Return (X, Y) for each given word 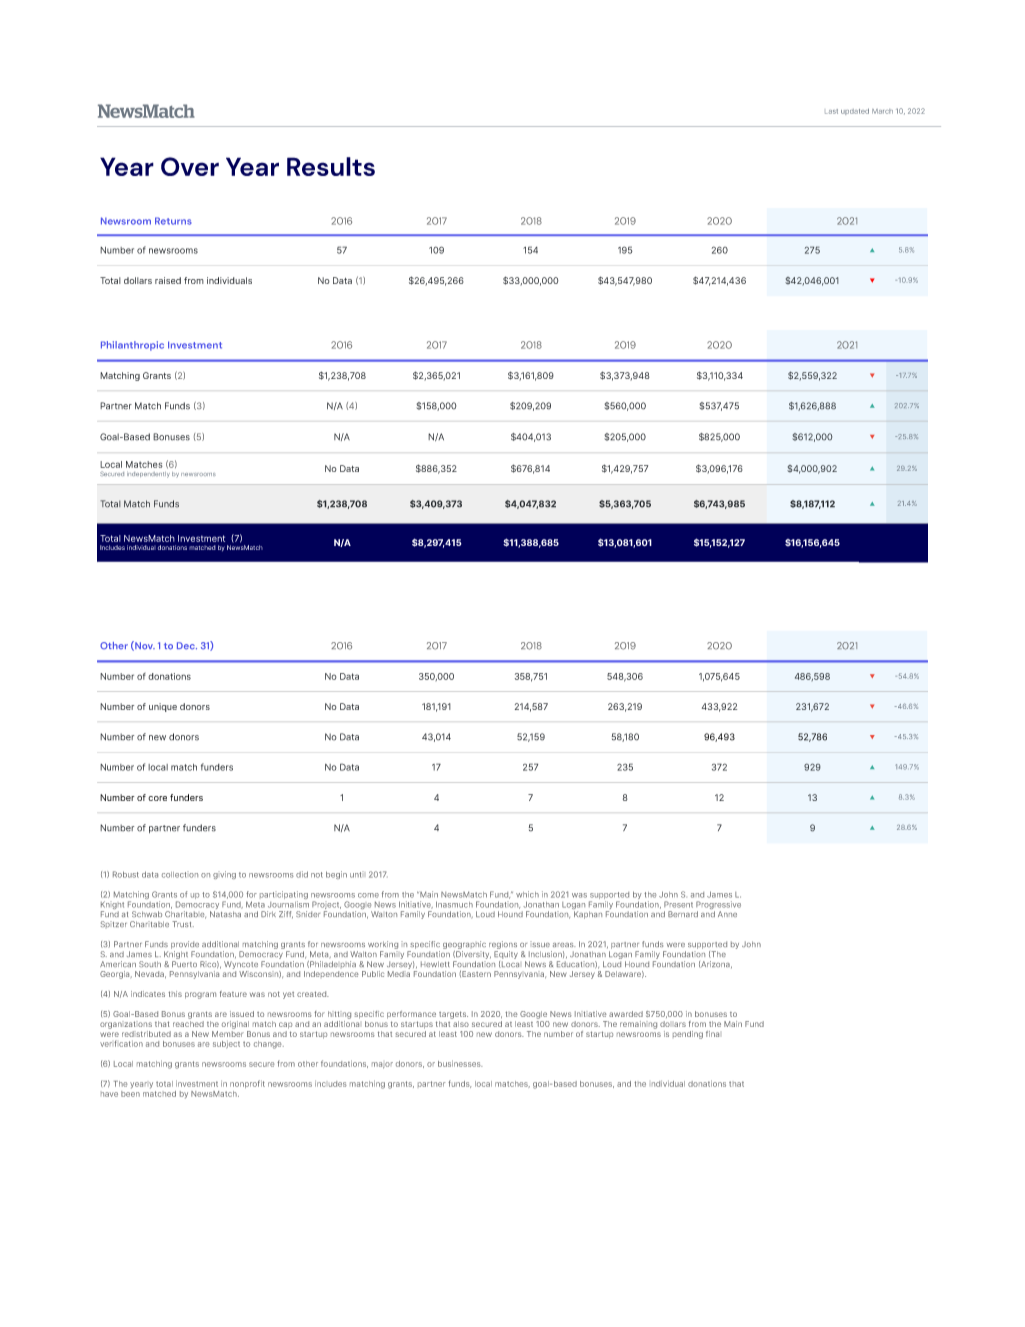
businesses (460, 1063)
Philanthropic (132, 346)
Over (190, 166)
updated (855, 111)
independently (148, 475)
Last (831, 111)
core (157, 798)
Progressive (718, 906)
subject (226, 1044)
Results (331, 166)
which (527, 894)
